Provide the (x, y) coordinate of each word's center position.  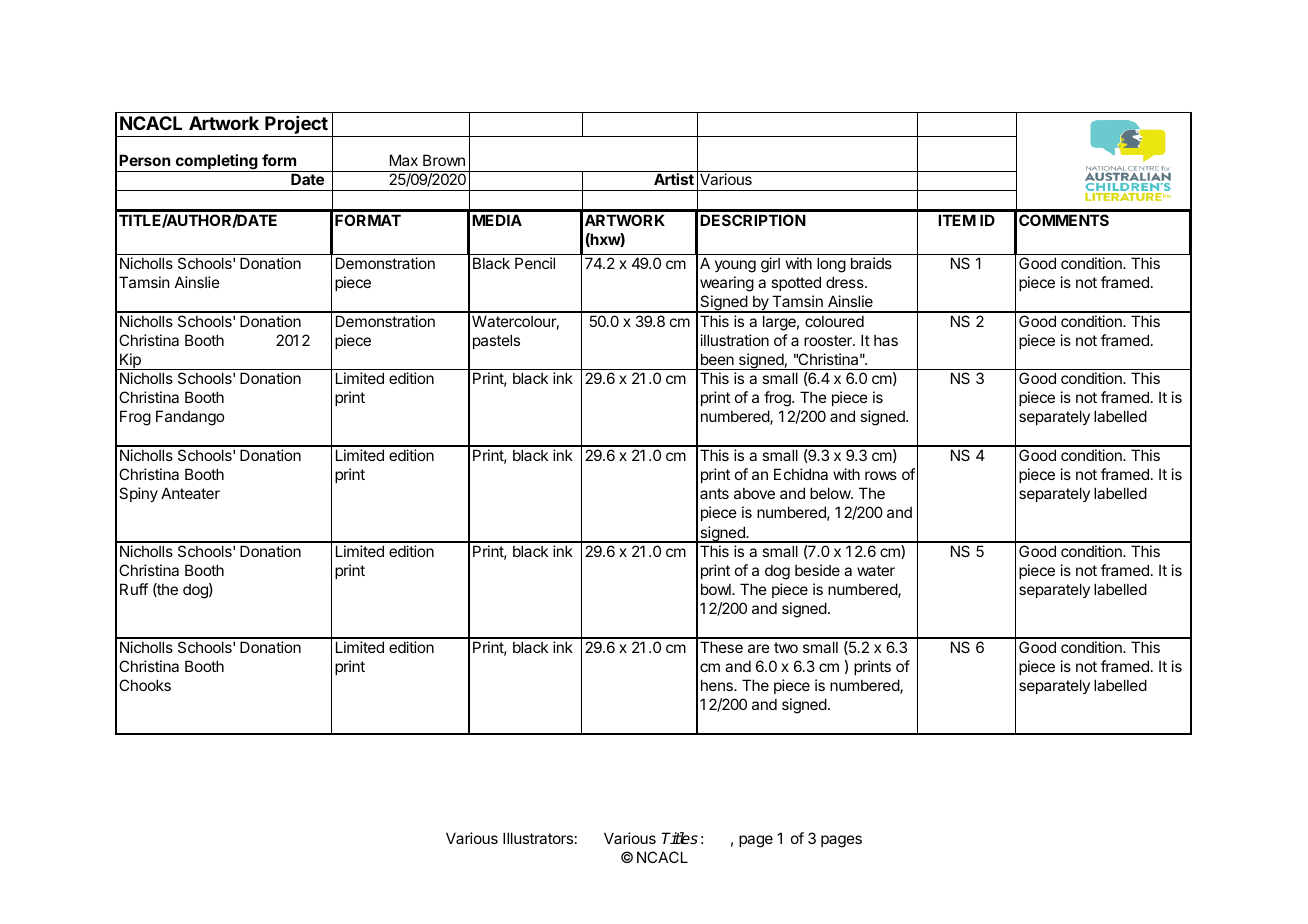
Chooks (145, 685)
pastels (496, 341)
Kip (130, 361)
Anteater (190, 493)
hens (718, 685)
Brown (444, 160)
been (717, 359)
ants (714, 493)
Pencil (535, 263)
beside (817, 570)
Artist (674, 179)
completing (217, 163)
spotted (796, 283)
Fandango (190, 418)
